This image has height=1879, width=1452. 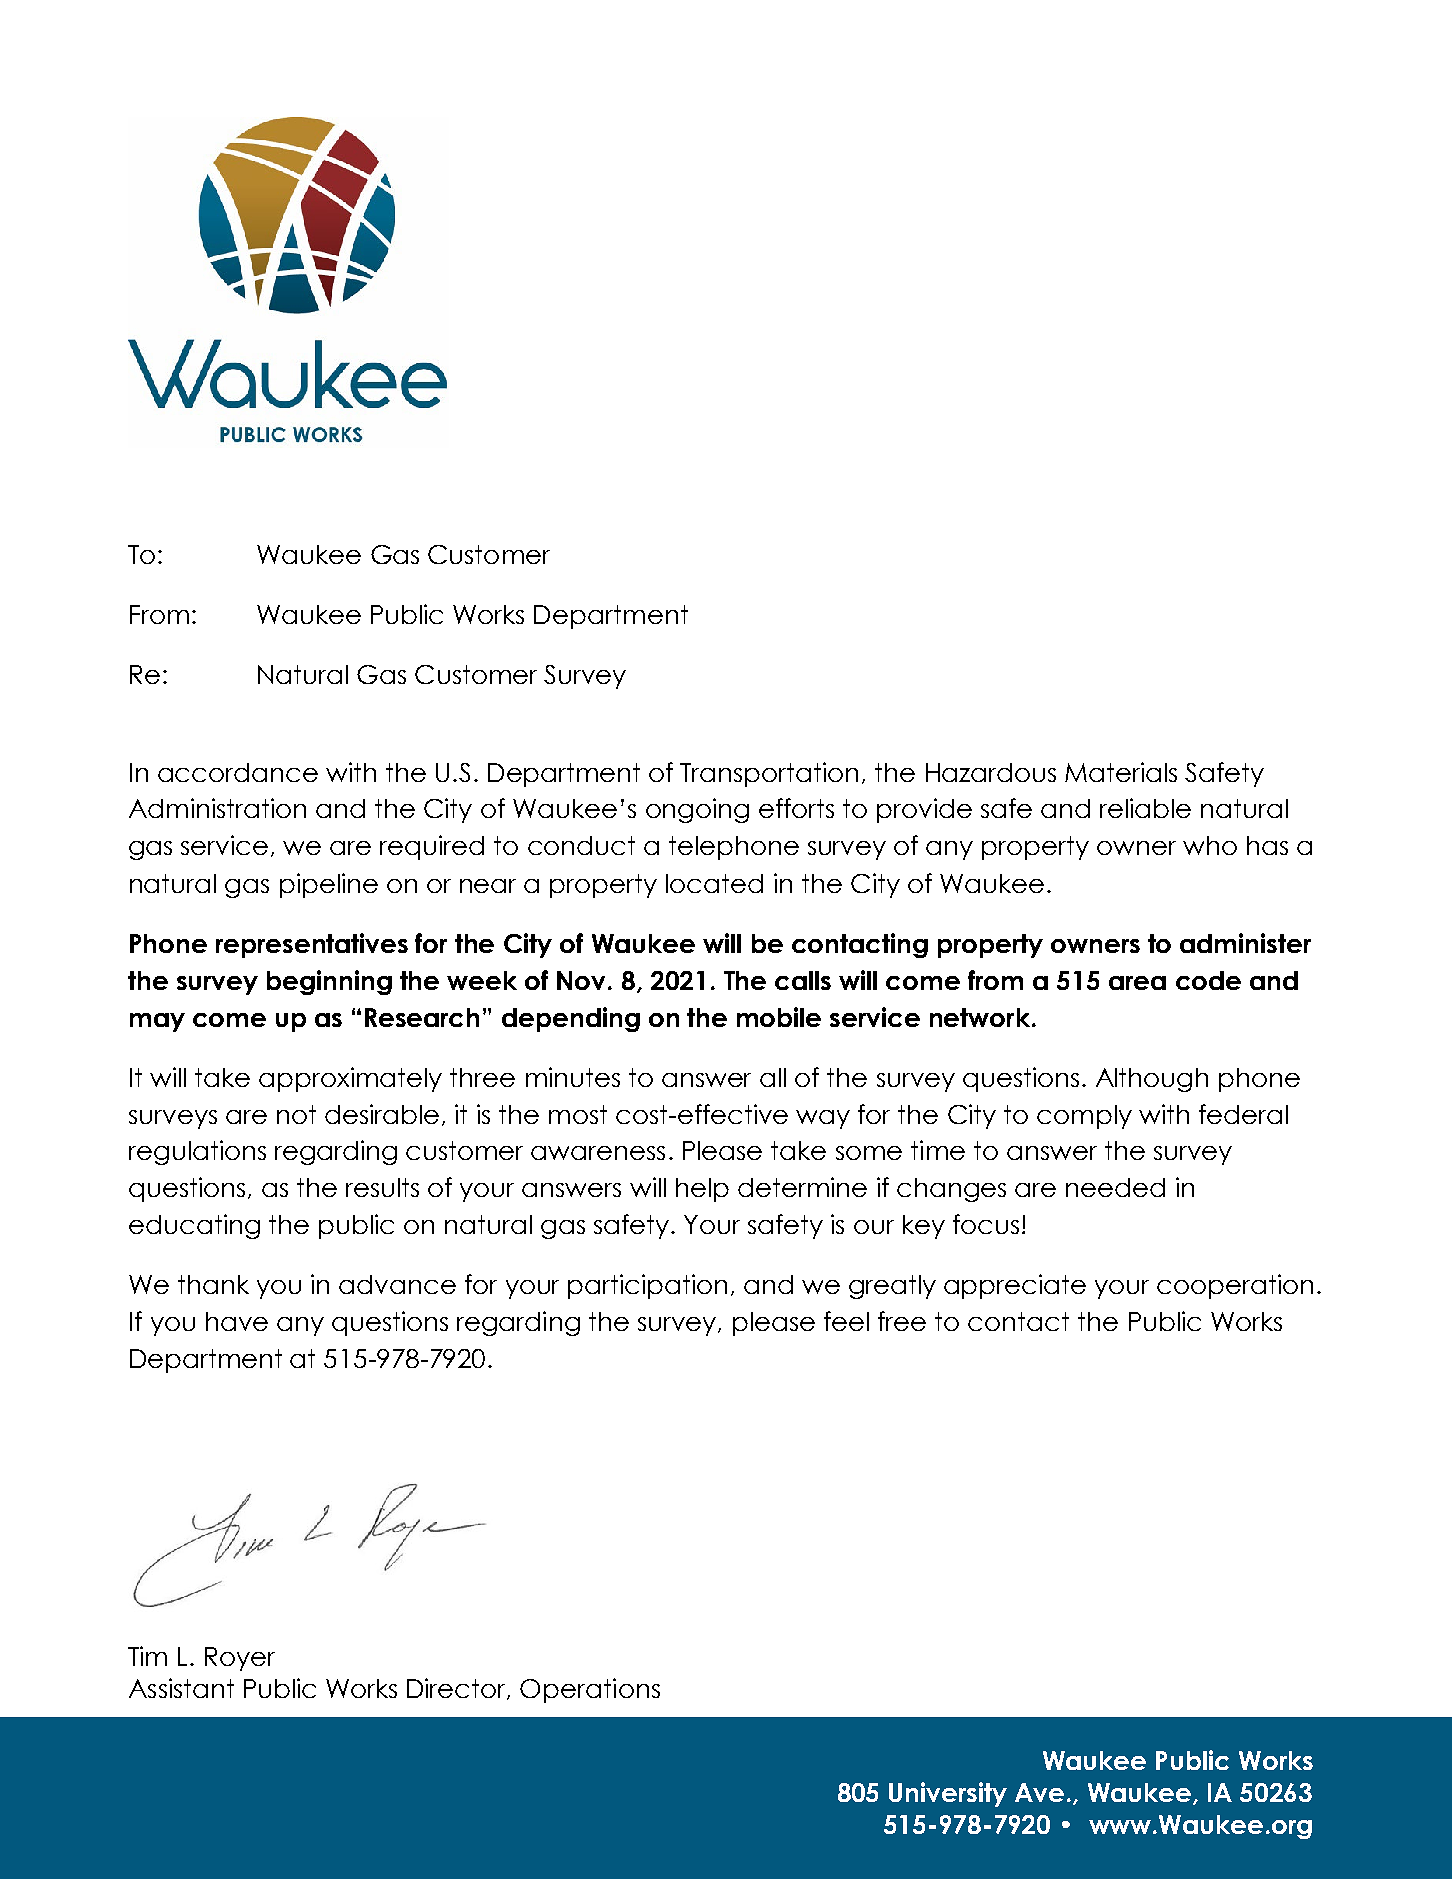 I want to click on ongoing, so click(x=697, y=810).
